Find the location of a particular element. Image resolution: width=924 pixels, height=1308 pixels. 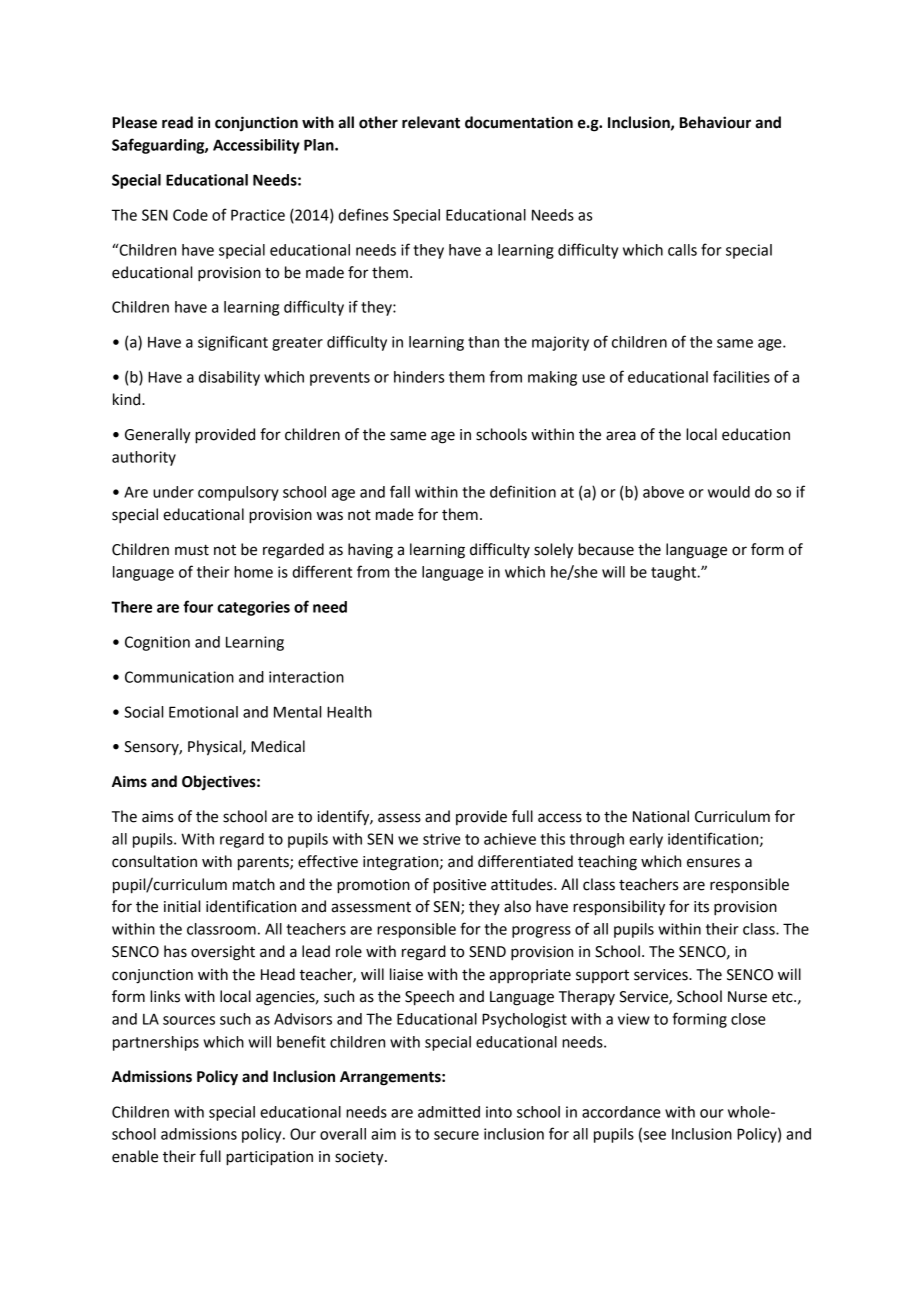

four is located at coordinates (198, 606).
